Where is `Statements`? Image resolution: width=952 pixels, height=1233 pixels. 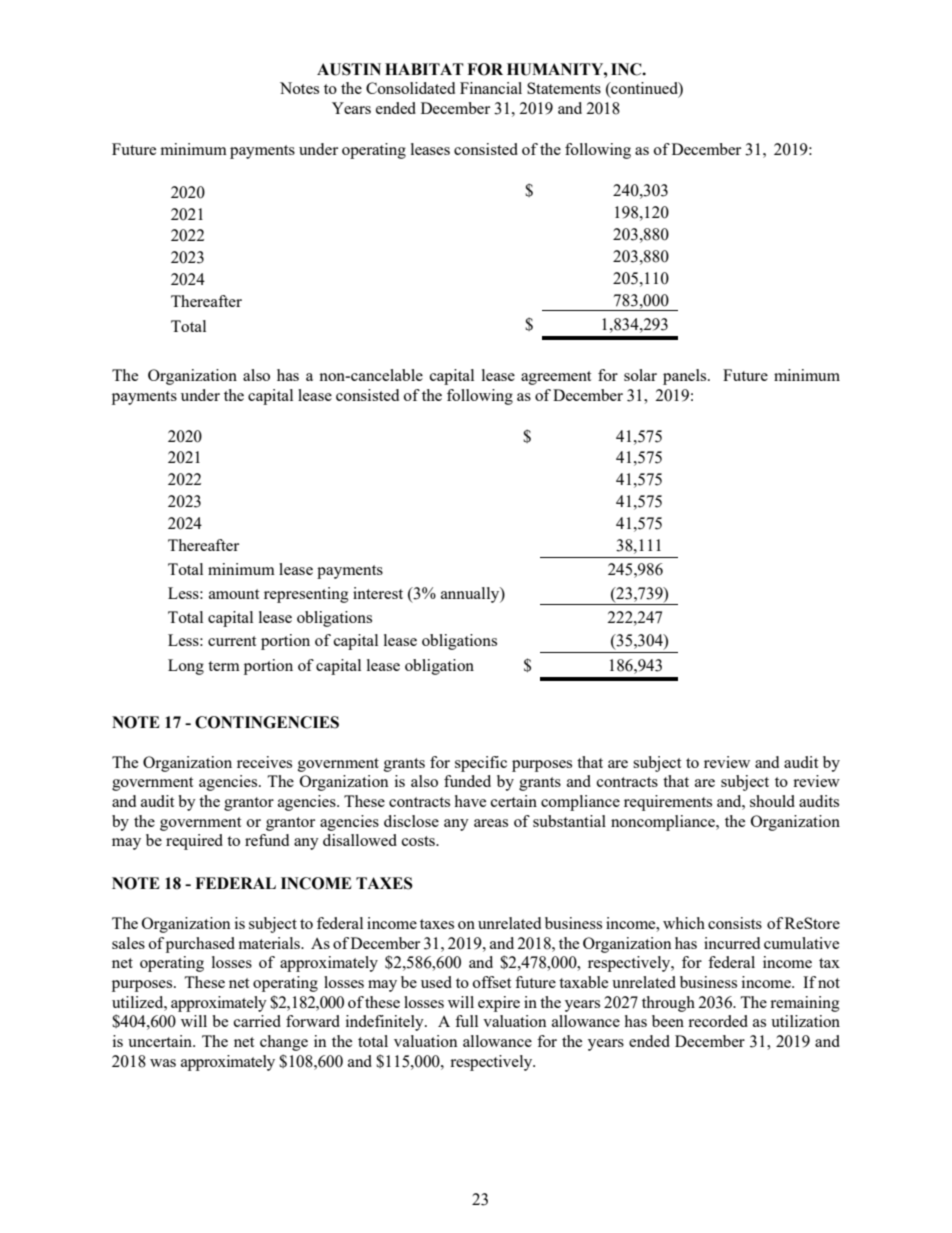 Statements is located at coordinates (564, 88).
